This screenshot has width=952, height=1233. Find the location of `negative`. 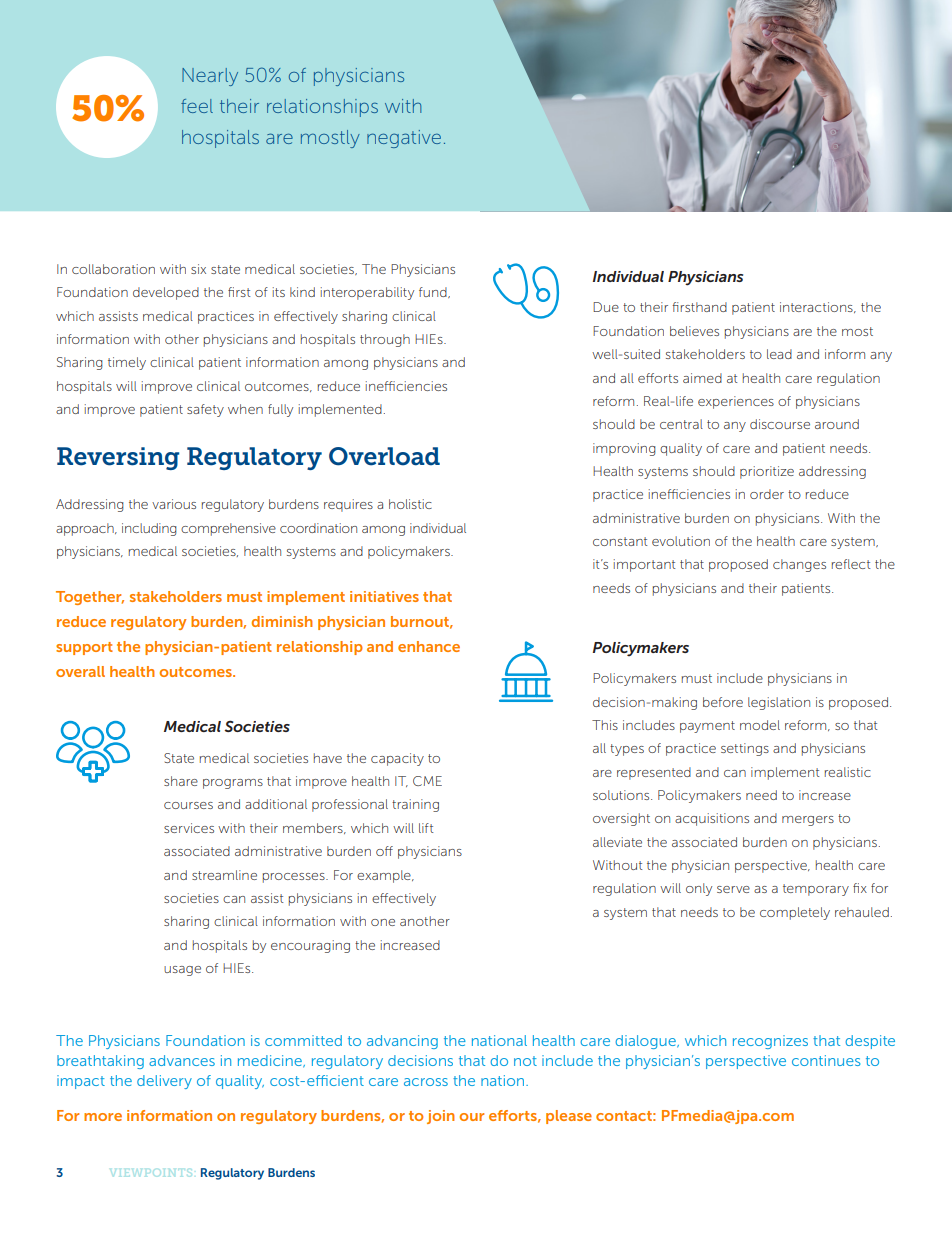

negative is located at coordinates (404, 139).
